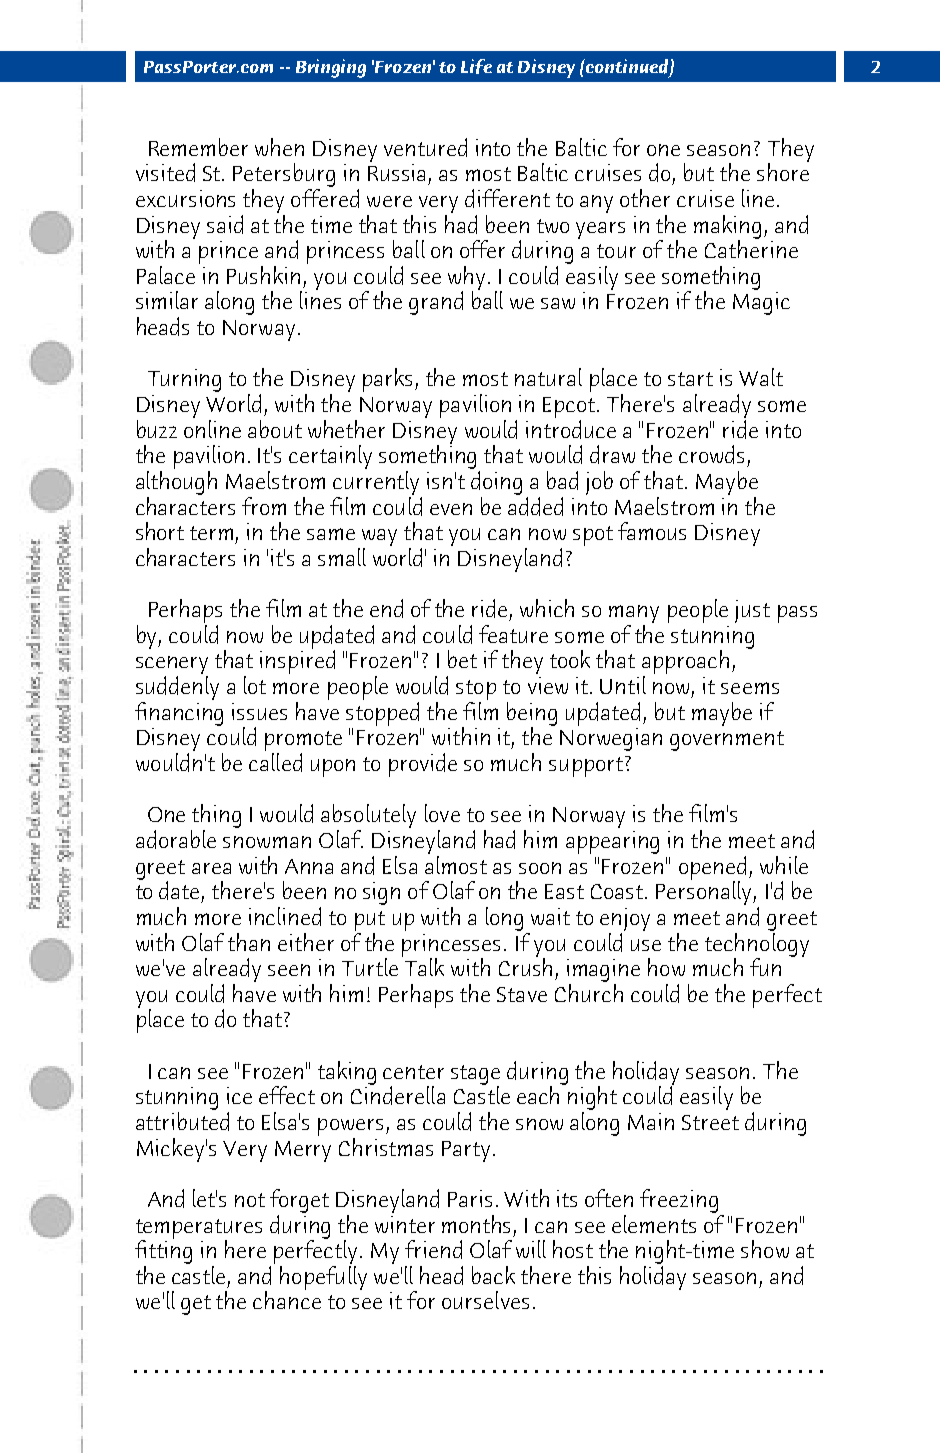  I want to click on temperatures, so click(199, 1230).
